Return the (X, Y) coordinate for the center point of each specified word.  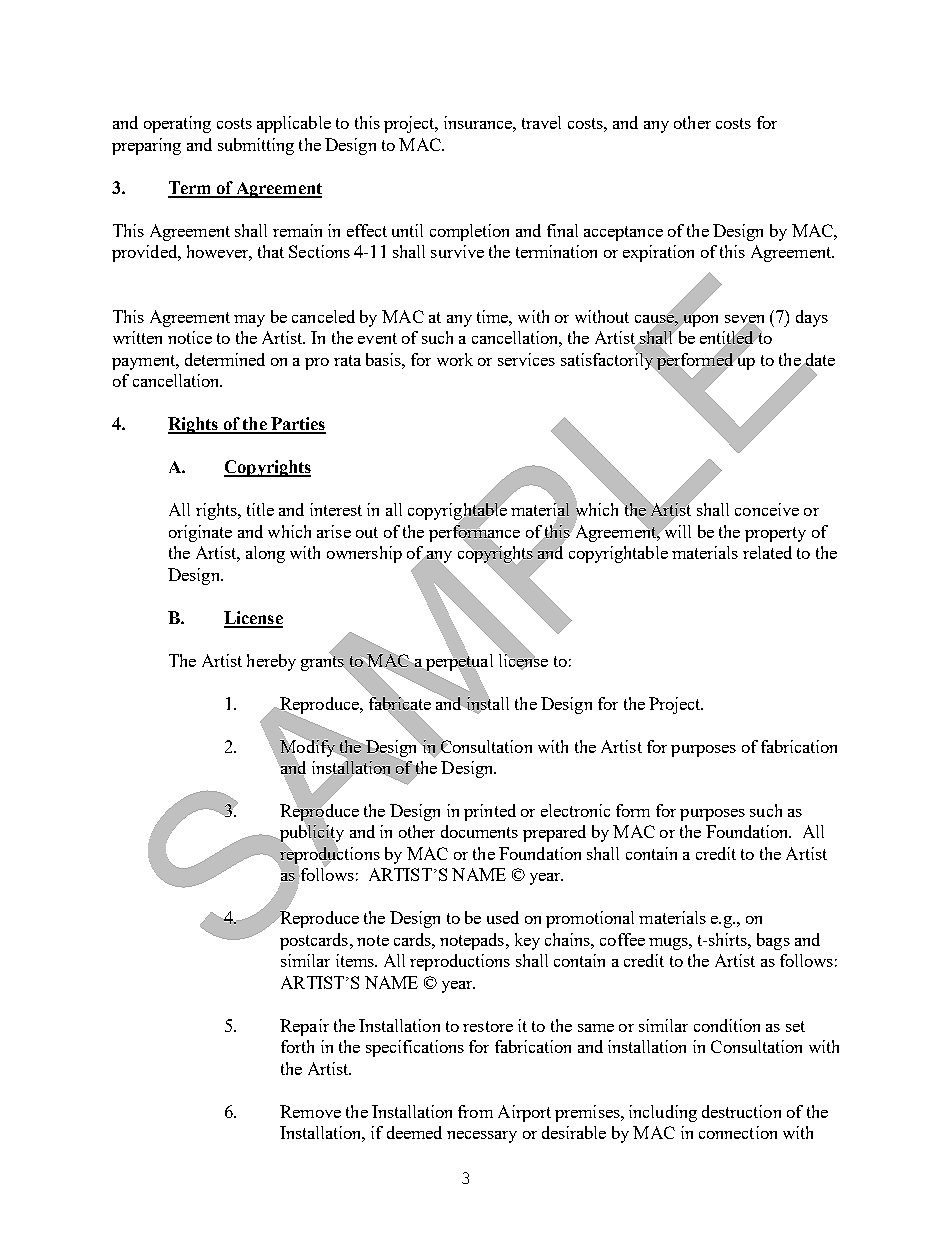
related (767, 552)
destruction (741, 1111)
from (475, 1111)
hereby (271, 662)
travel (541, 122)
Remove (310, 1111)
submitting (256, 146)
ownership (364, 554)
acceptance (623, 233)
